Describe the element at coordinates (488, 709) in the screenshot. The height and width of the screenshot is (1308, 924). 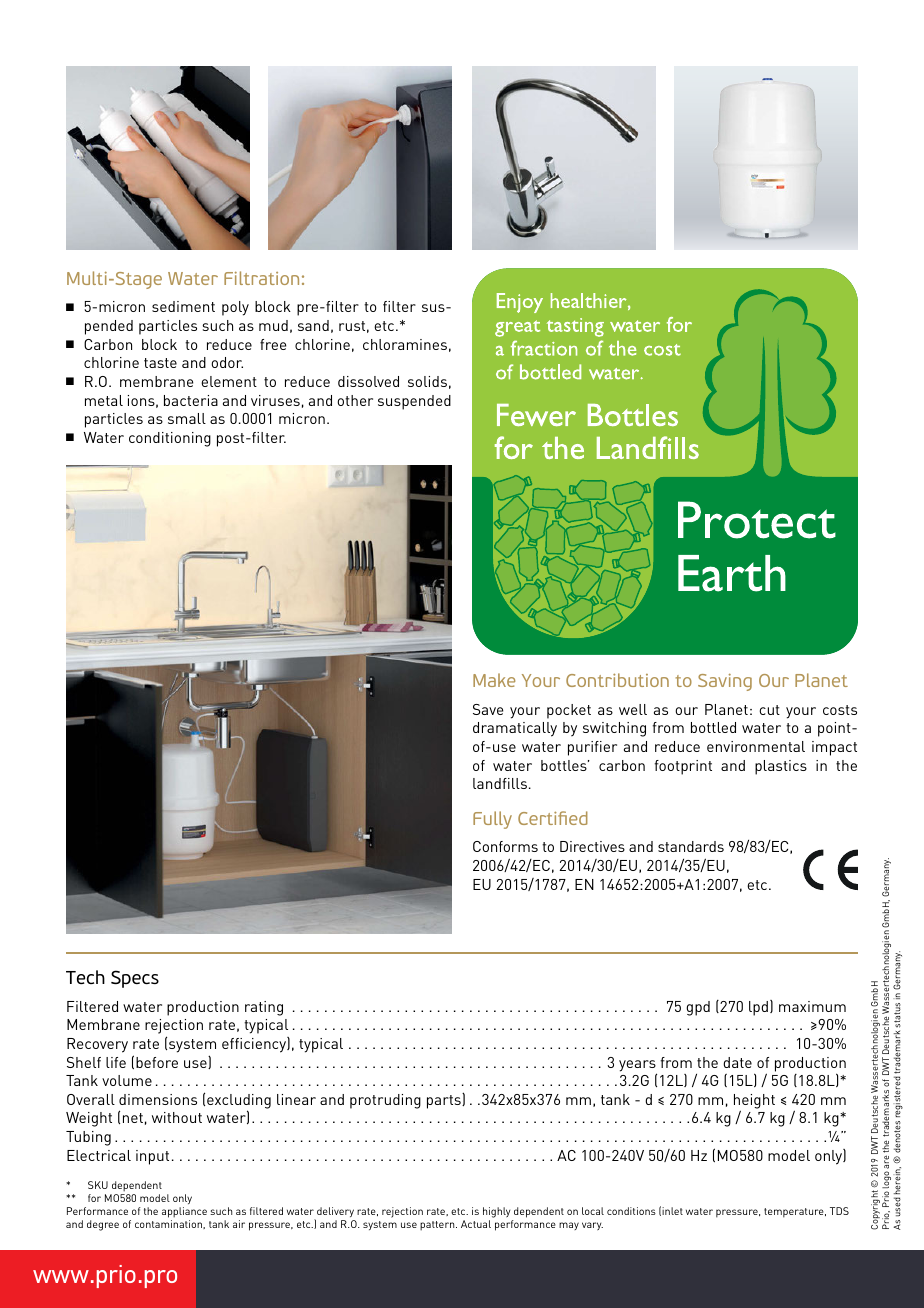
I see `Save` at that location.
